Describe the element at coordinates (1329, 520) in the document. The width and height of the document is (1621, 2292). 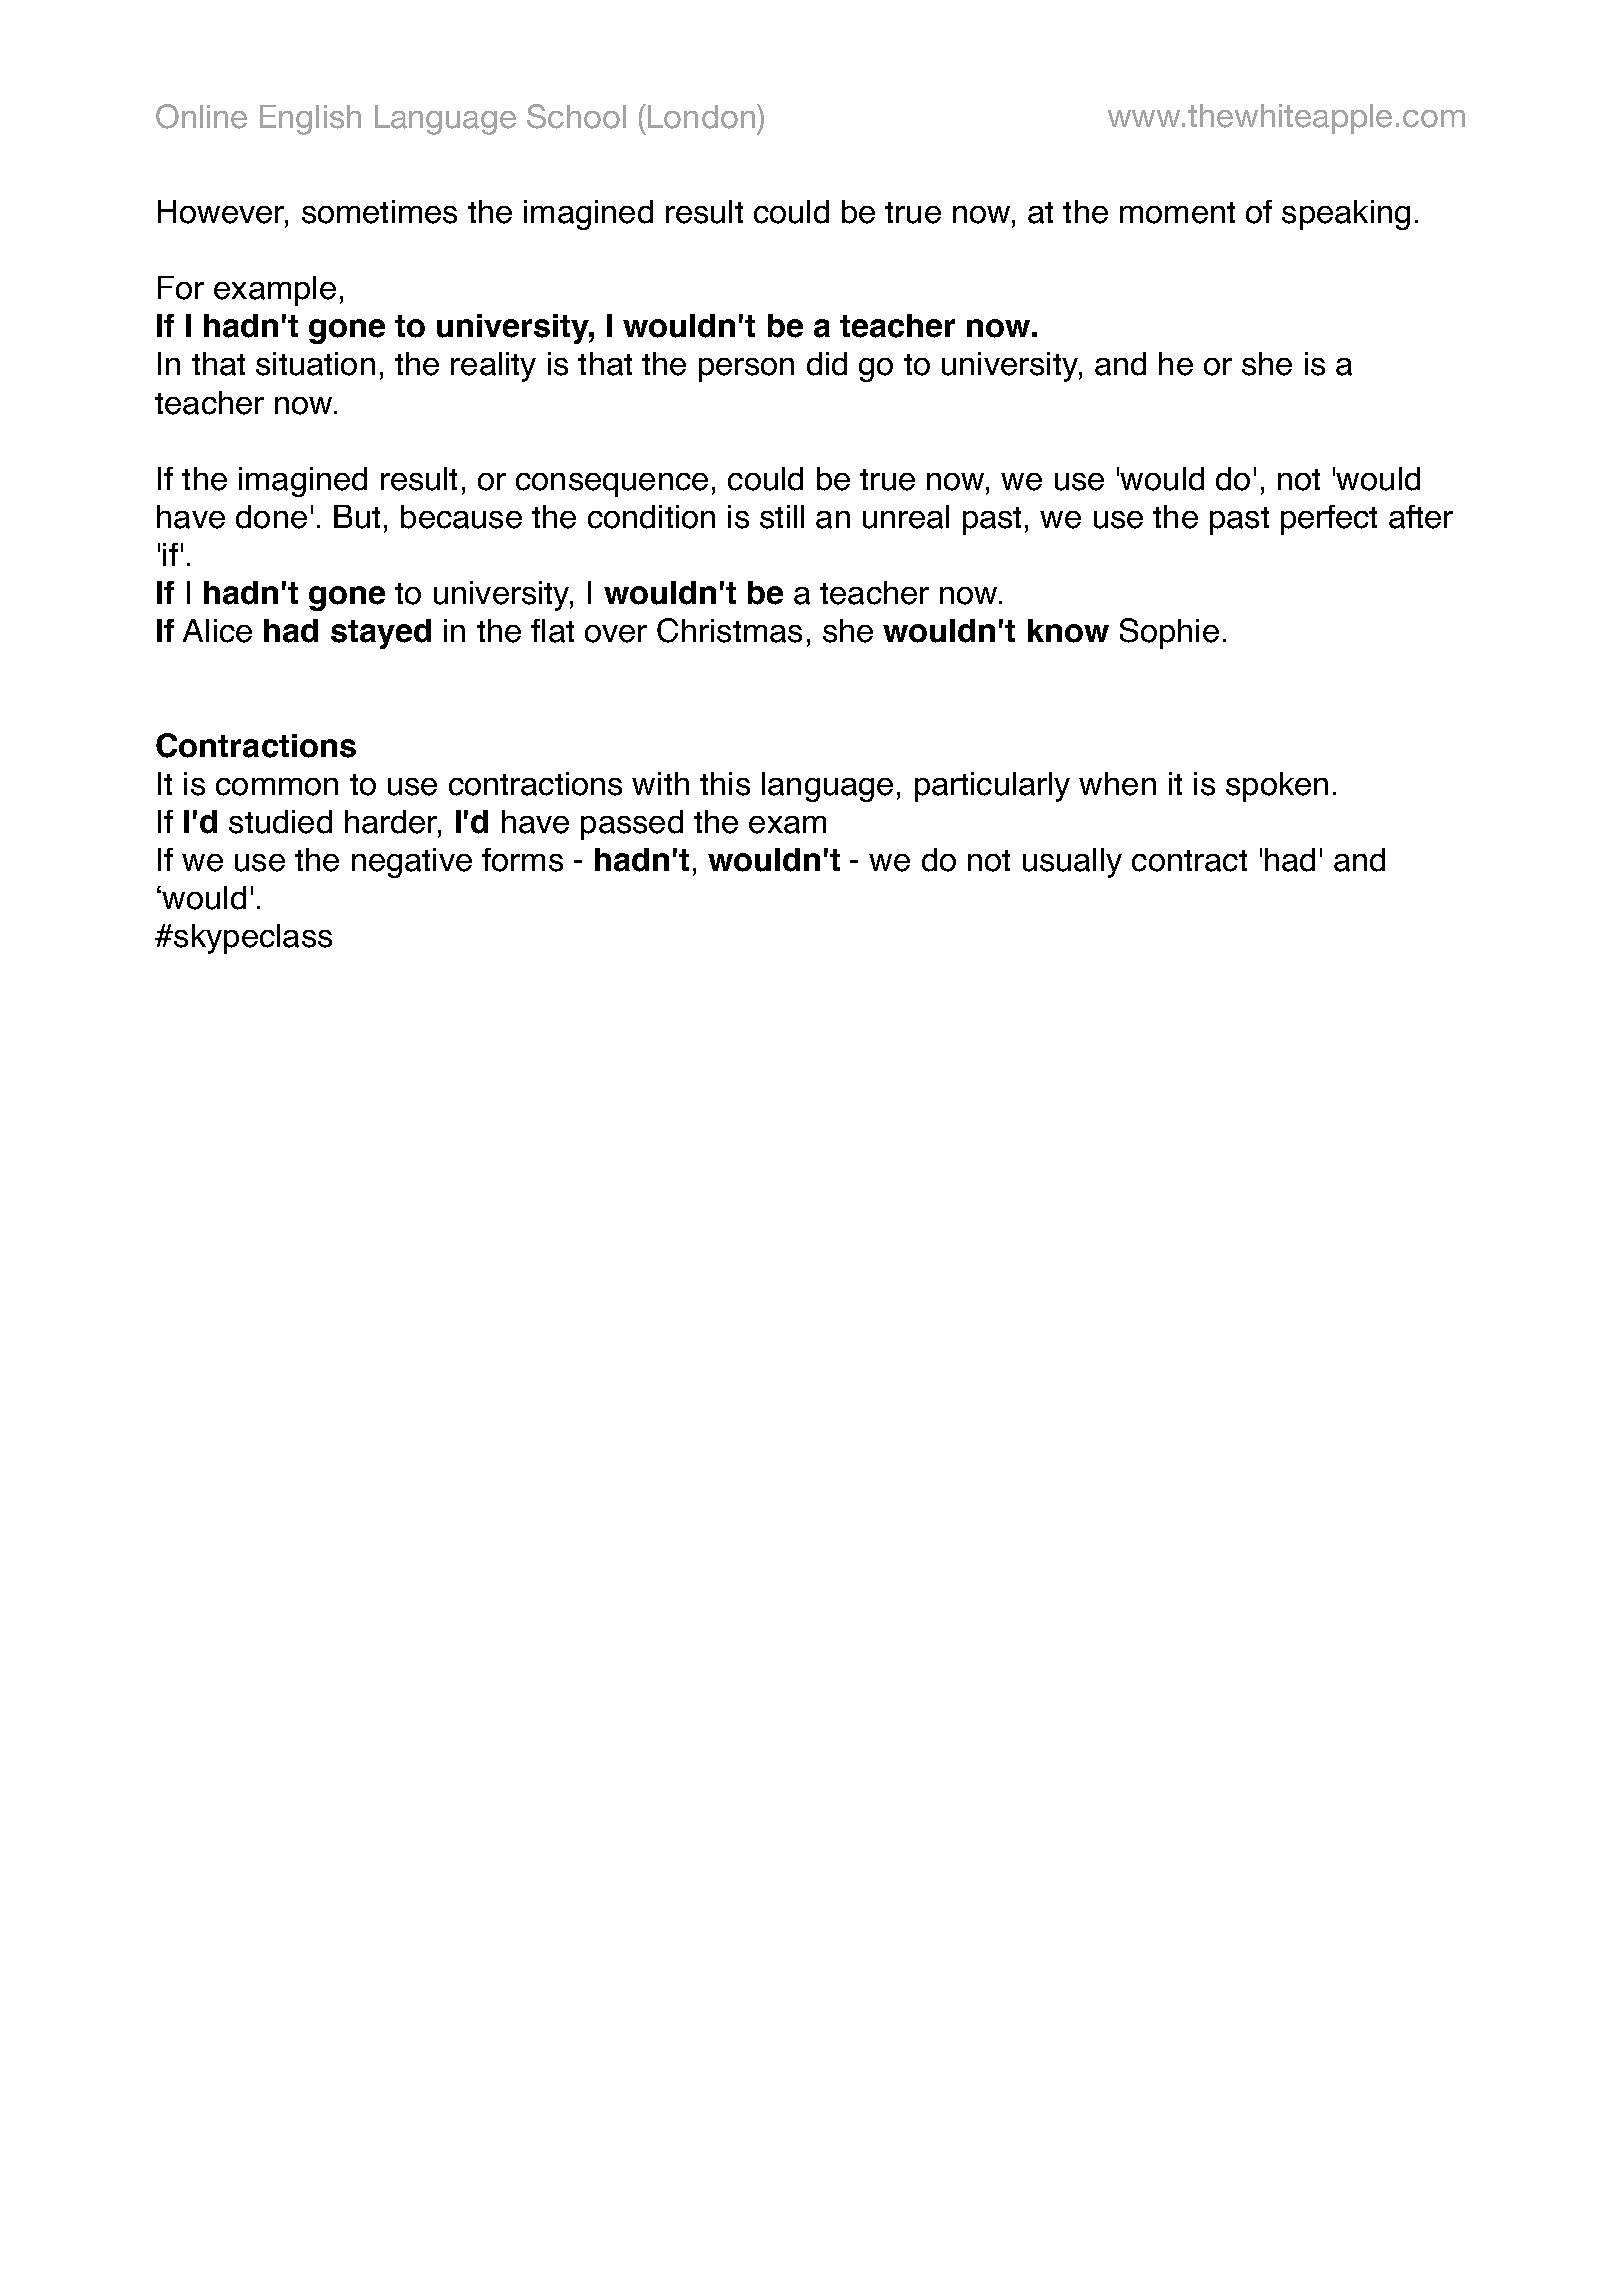
I see `perfect` at that location.
